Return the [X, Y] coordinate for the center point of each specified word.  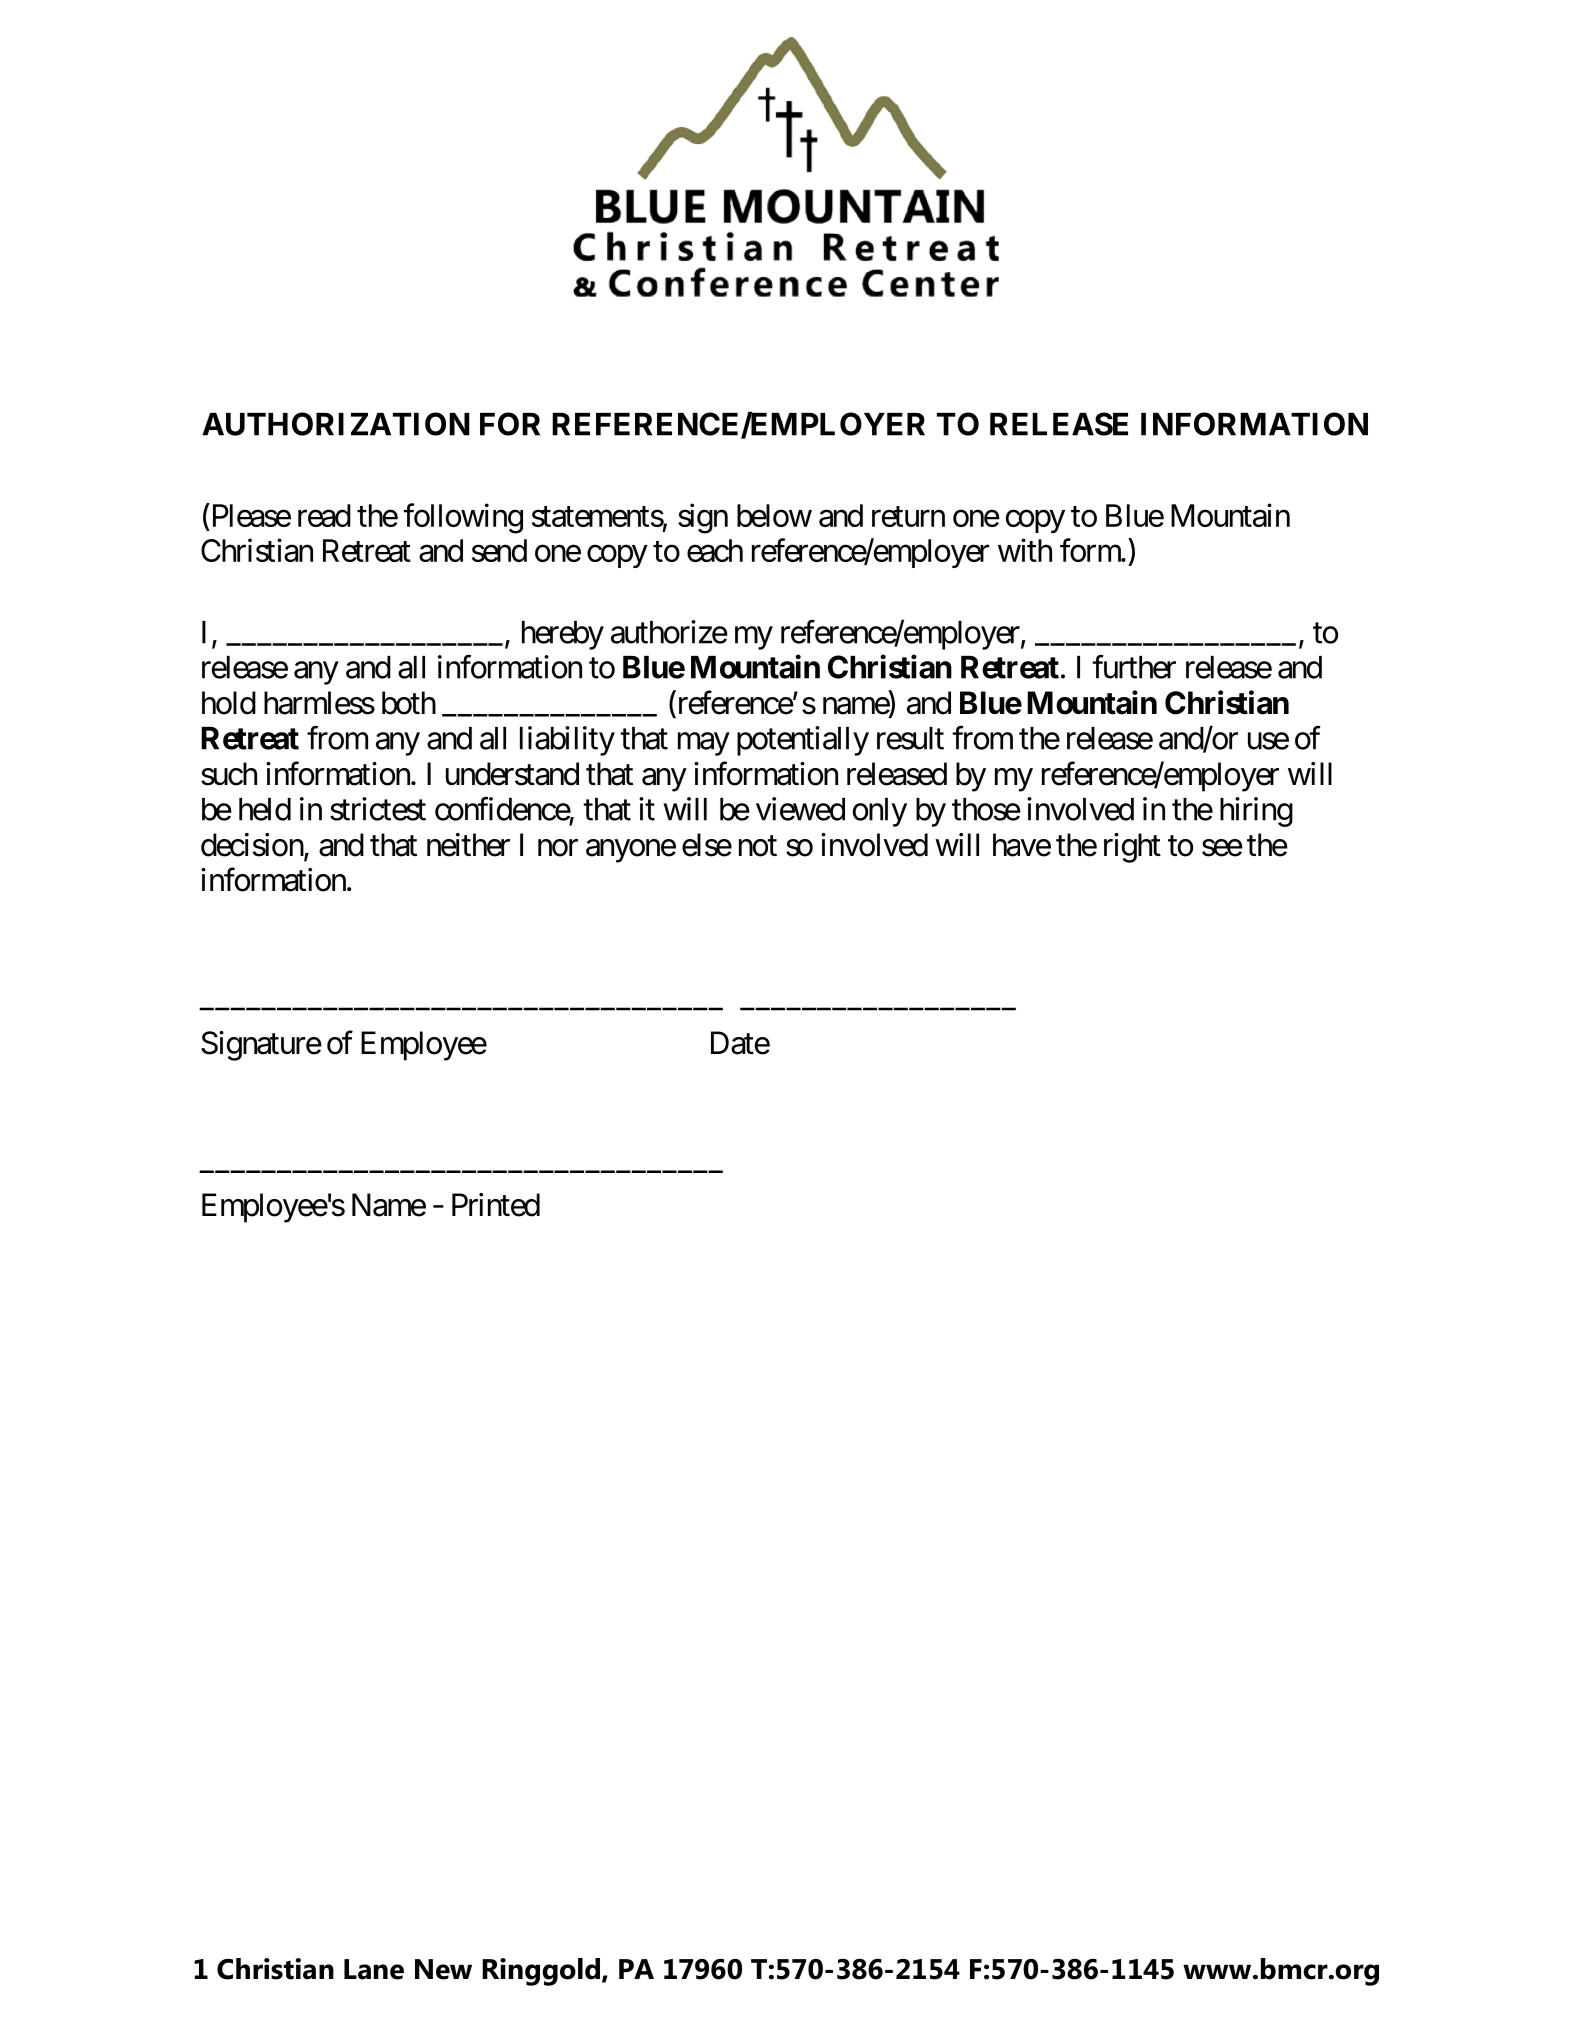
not [758, 846]
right [1132, 848]
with [1025, 550]
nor [558, 848]
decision [253, 846]
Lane [374, 1969]
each [715, 550]
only [880, 812]
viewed [800, 809]
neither [468, 845]
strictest [378, 809]
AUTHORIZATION [336, 424]
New [443, 1969]
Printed [496, 1205]
